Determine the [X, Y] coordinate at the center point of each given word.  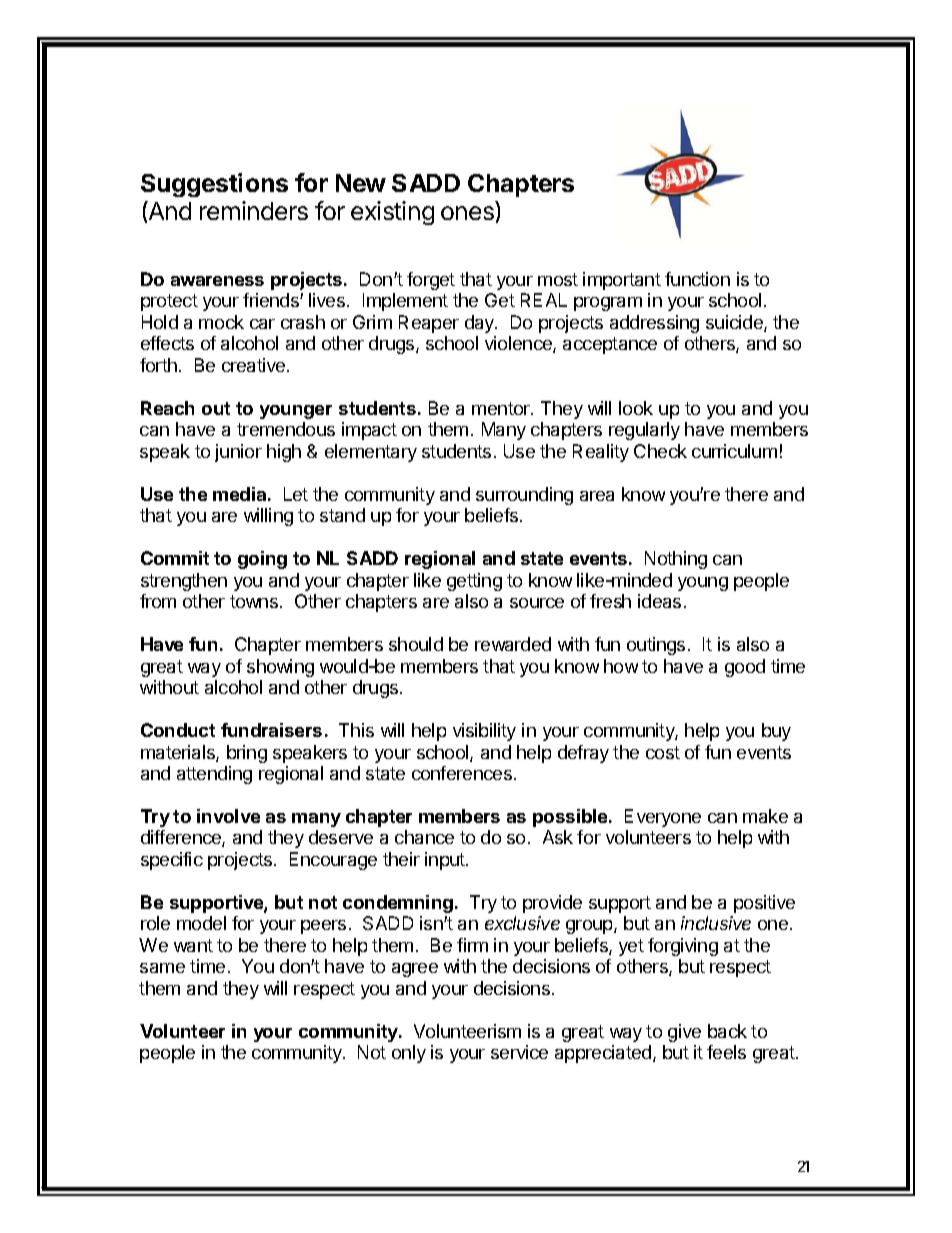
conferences [462, 773]
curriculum [734, 451]
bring [247, 754]
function [697, 279]
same [162, 968]
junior [238, 453]
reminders [254, 210]
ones [467, 213]
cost [663, 752]
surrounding [524, 496]
